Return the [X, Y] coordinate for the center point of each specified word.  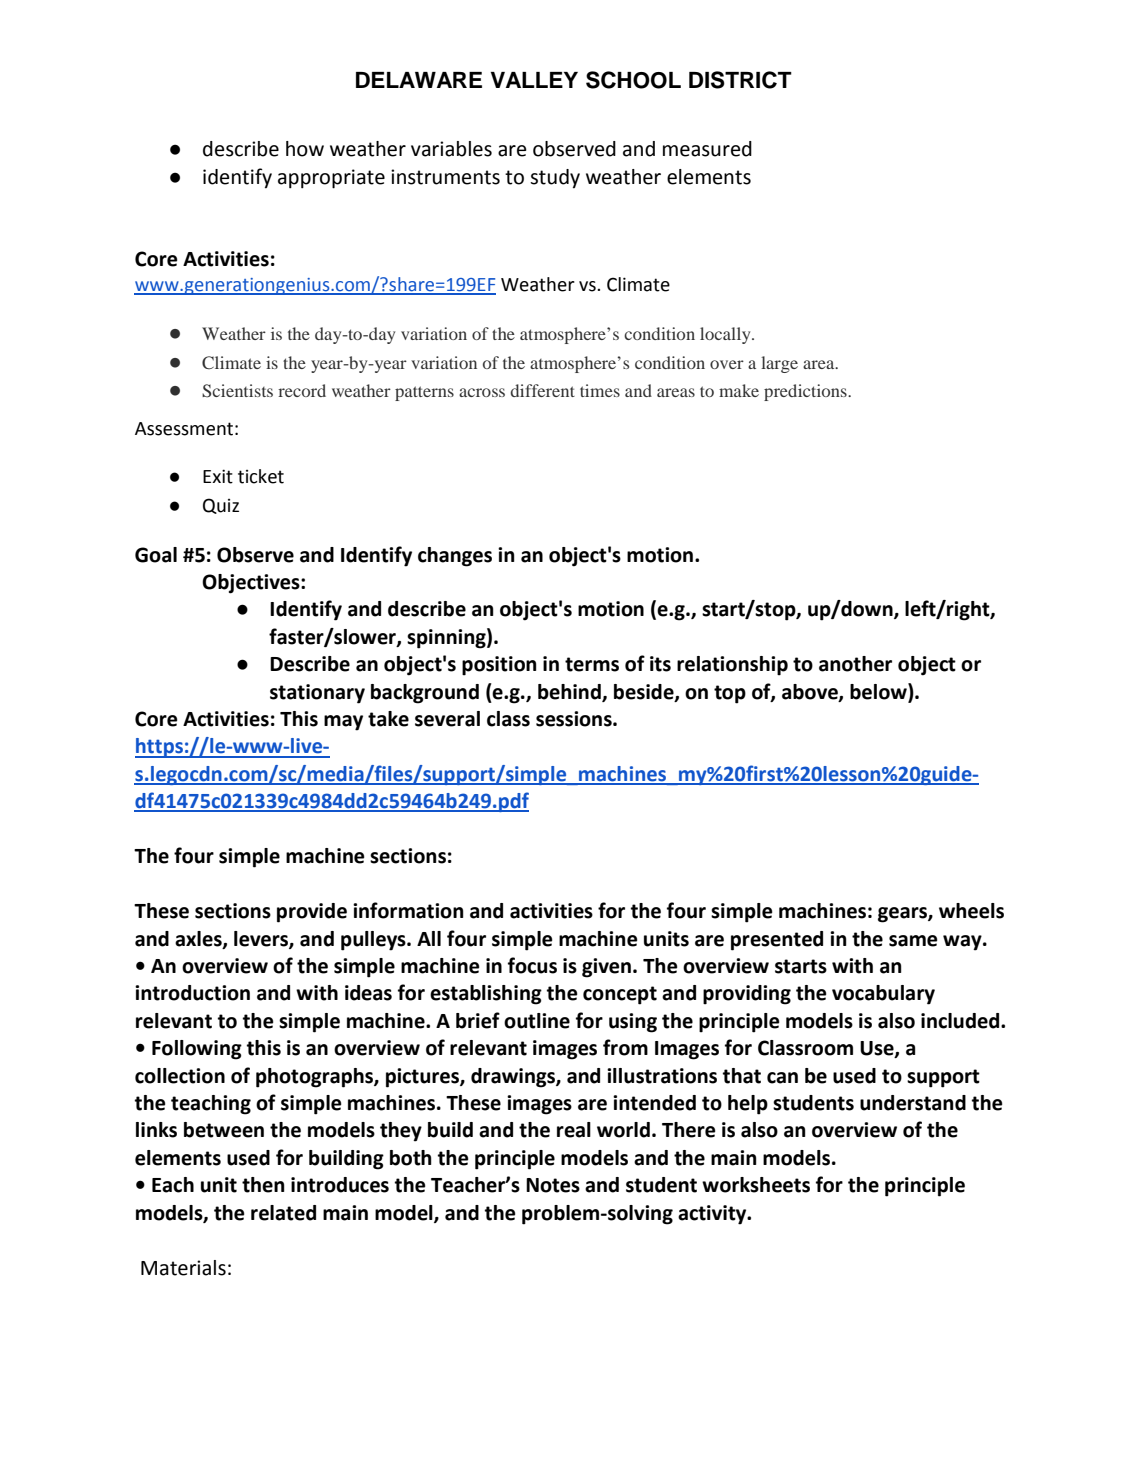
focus [532, 965]
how [305, 149]
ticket [261, 476]
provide [312, 913]
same [913, 941]
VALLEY [534, 80]
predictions [806, 392]
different [543, 390]
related [283, 1213]
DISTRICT [740, 80]
